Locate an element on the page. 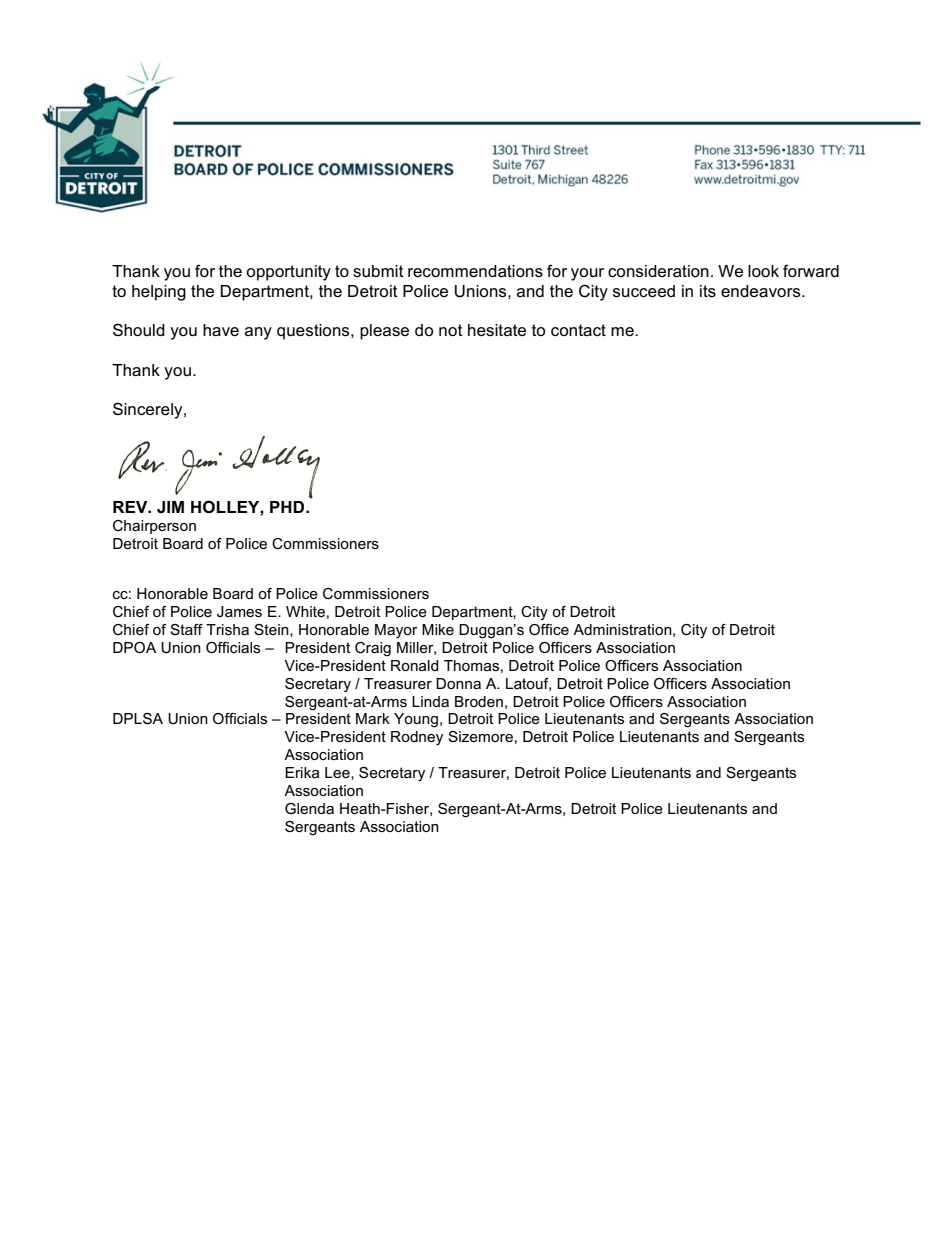 This page has height=1233, width=952. Erika is located at coordinates (302, 772).
